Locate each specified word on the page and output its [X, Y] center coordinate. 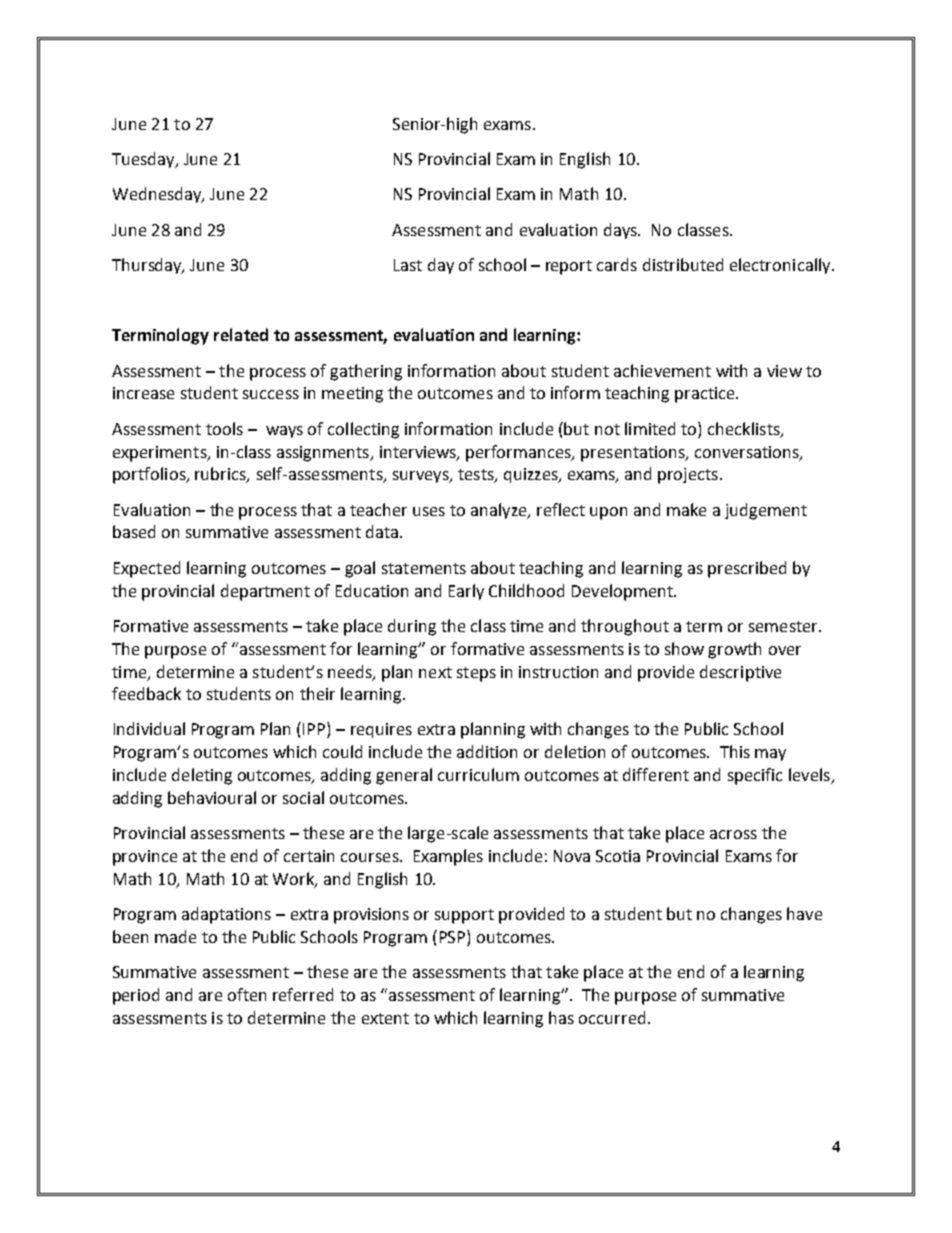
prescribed [747, 569]
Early [466, 592]
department [265, 592]
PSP [454, 936]
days [621, 231]
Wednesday [158, 195]
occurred [612, 1017]
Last [408, 265]
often [247, 994]
